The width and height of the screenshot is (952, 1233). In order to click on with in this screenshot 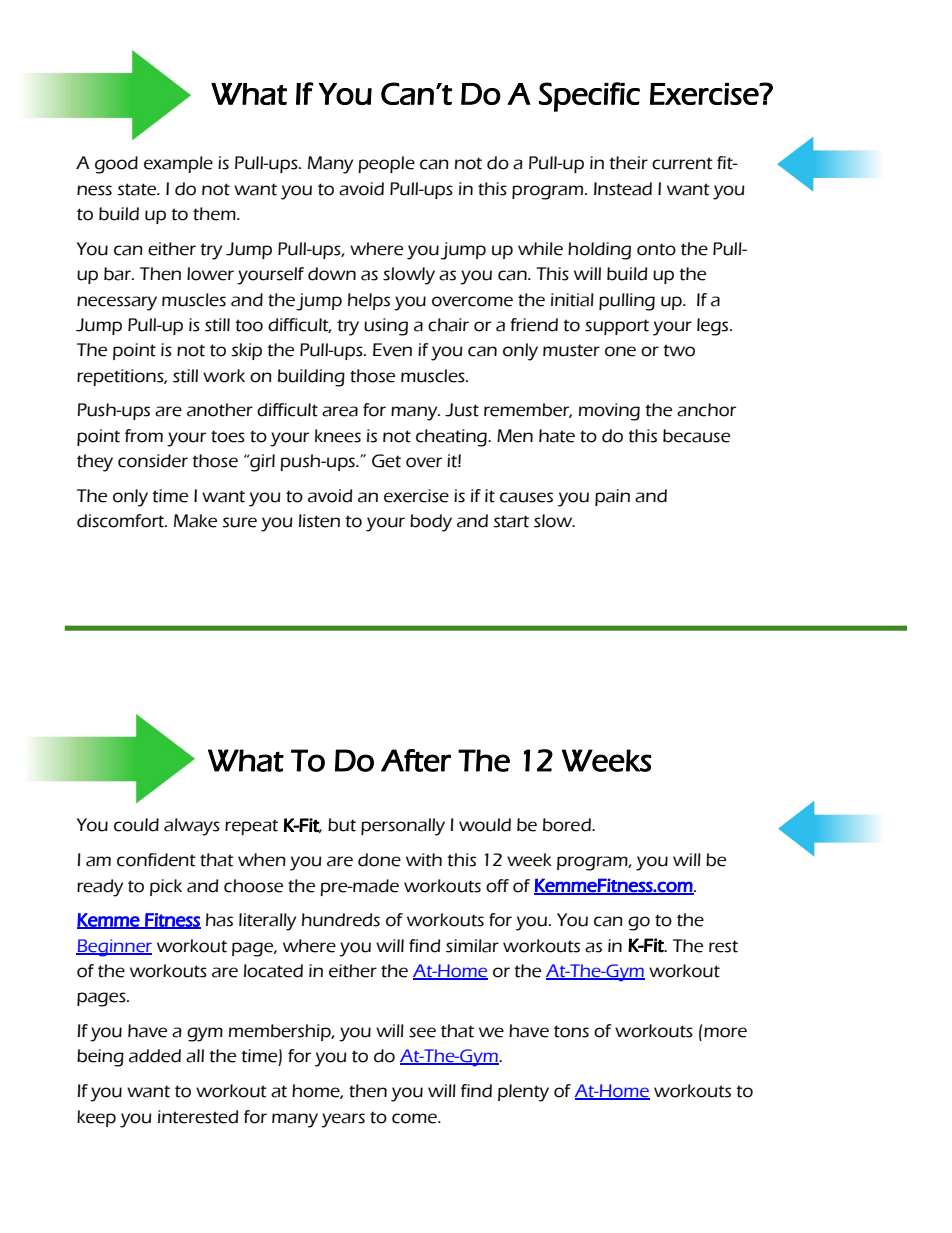, I will do `click(424, 860)`.
